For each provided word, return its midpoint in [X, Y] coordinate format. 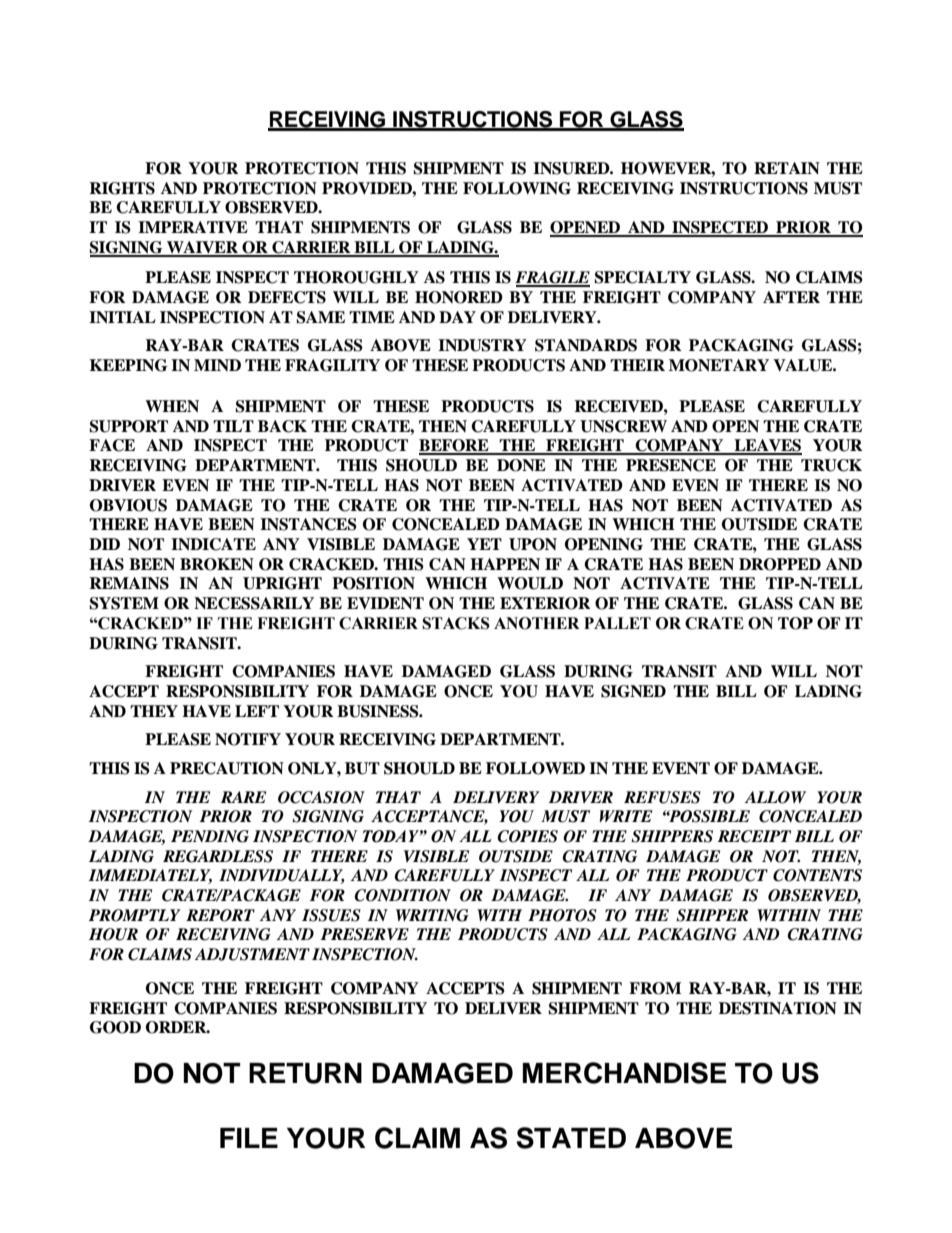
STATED [571, 1138]
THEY [154, 711]
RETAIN [787, 168]
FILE [249, 1138]
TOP [795, 623]
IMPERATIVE [193, 227]
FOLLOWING [517, 188]
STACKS [456, 623]
